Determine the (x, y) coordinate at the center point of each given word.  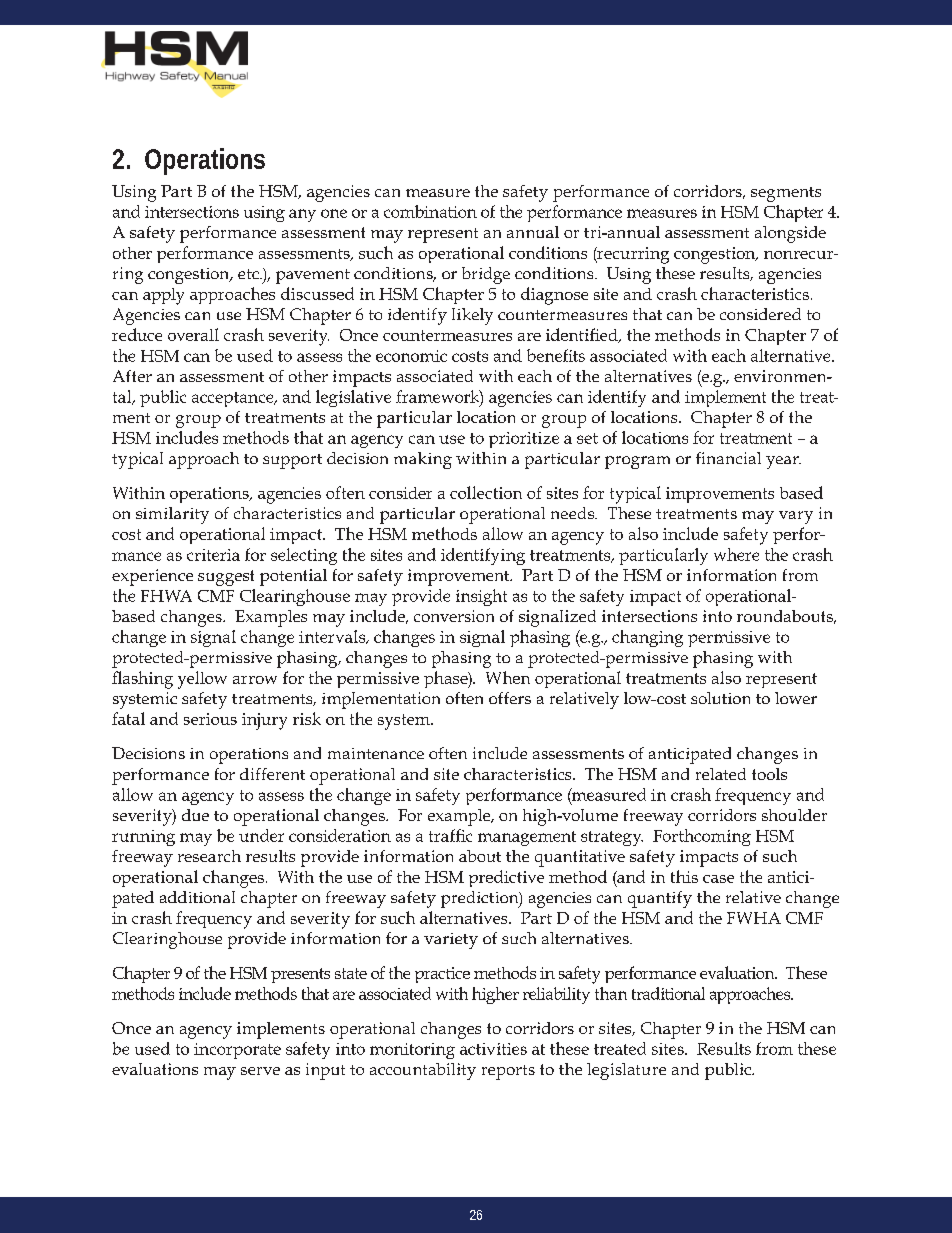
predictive (506, 878)
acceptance (234, 399)
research (209, 856)
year (783, 462)
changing (647, 638)
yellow (202, 680)
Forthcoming (702, 837)
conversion (454, 616)
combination (430, 211)
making (423, 460)
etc (249, 274)
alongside (790, 234)
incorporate (237, 1051)
